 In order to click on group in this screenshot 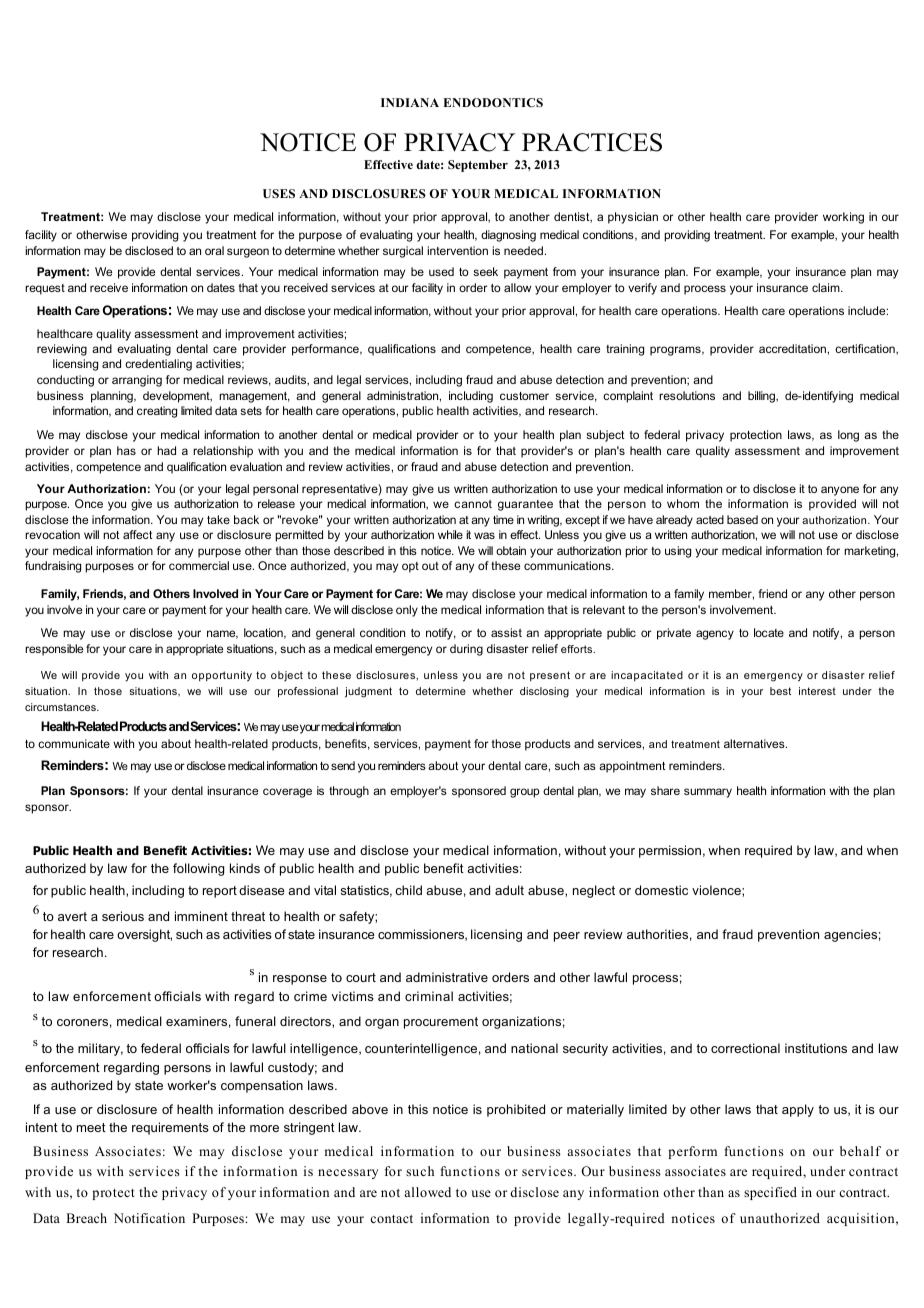, I will do `click(524, 793)`.
